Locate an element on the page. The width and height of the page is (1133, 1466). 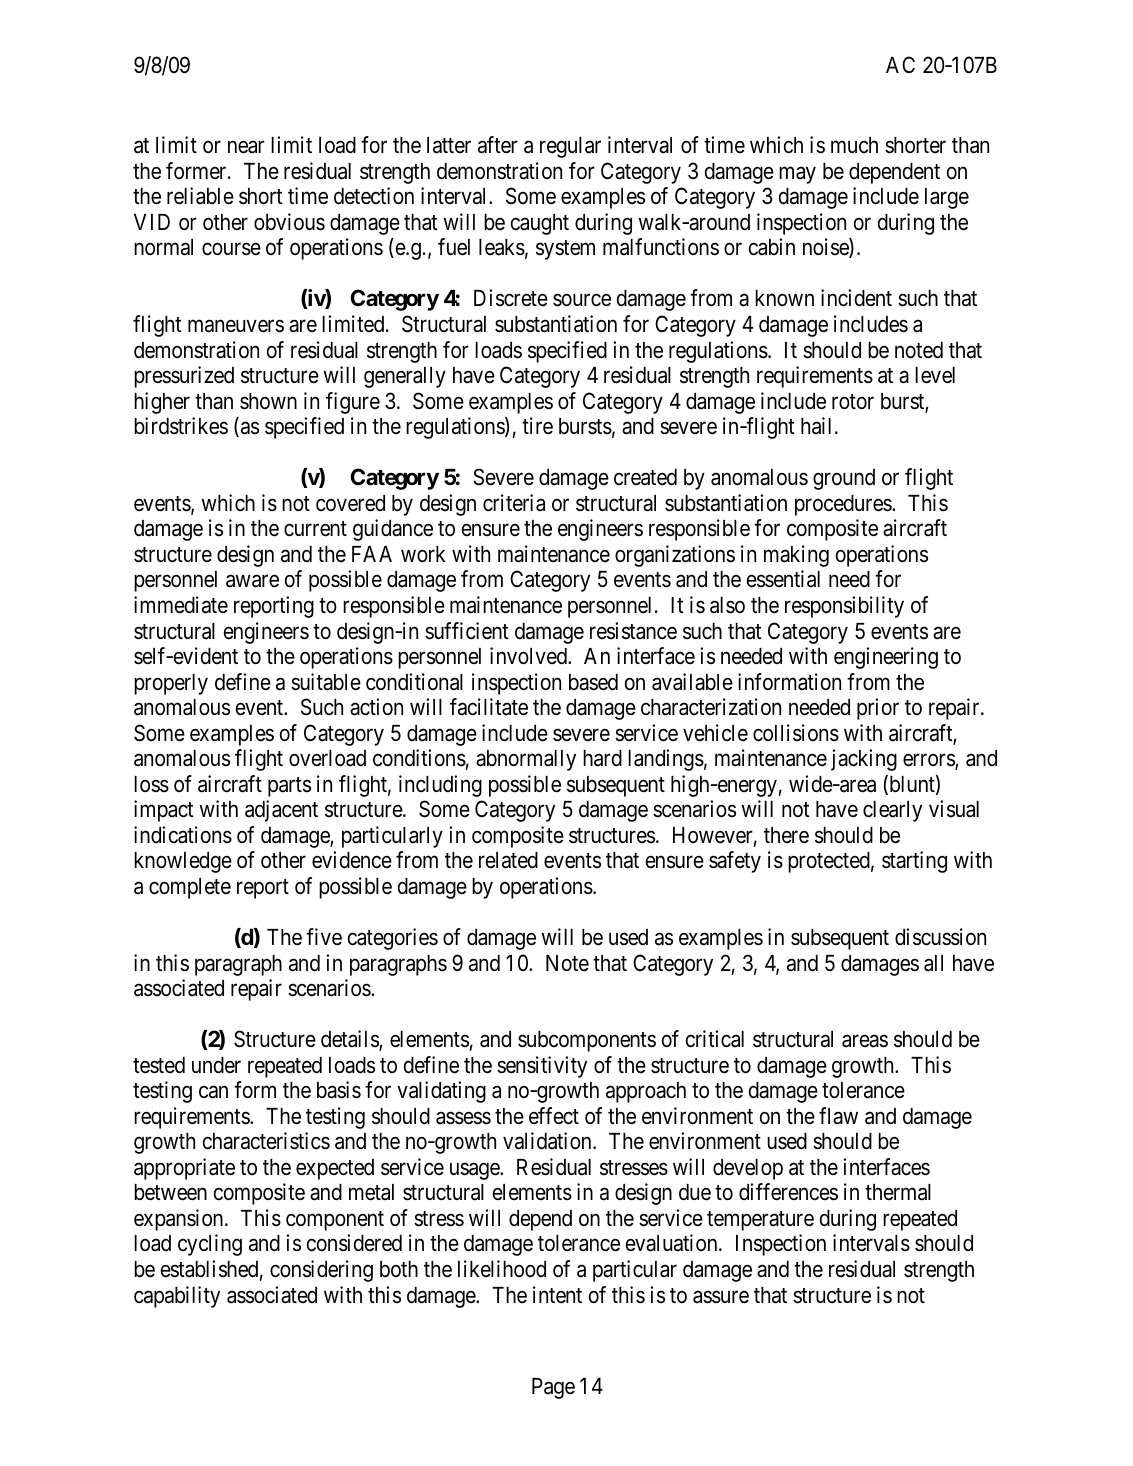
responsibility is located at coordinates (844, 607).
